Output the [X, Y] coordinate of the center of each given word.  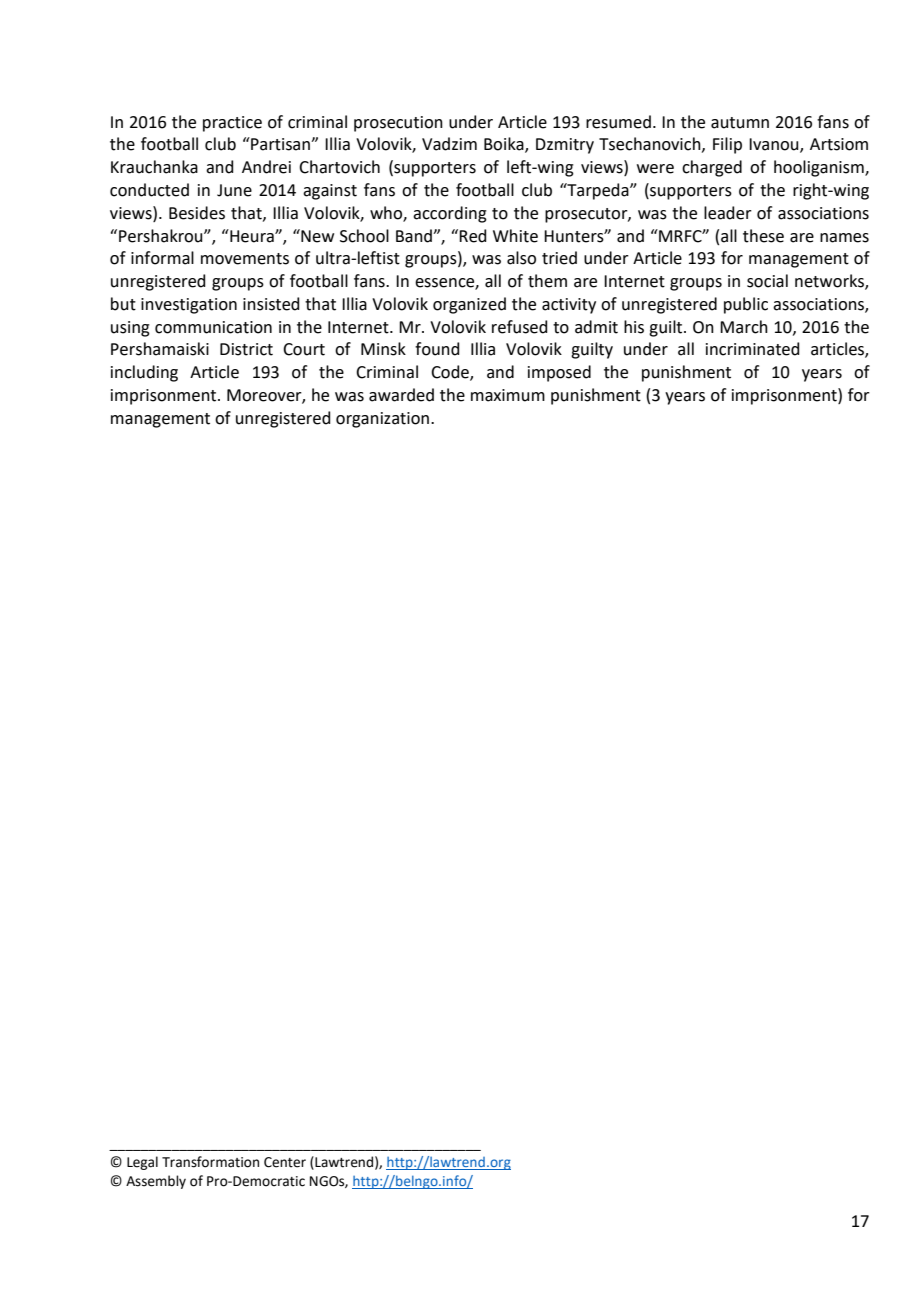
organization [384, 420]
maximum [508, 395]
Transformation [210, 1162]
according [450, 214]
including [144, 373]
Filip [727, 145]
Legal [142, 1163]
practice [232, 124]
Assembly [156, 1182]
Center [285, 1162]
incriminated [753, 349]
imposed [559, 373]
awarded [401, 395]
